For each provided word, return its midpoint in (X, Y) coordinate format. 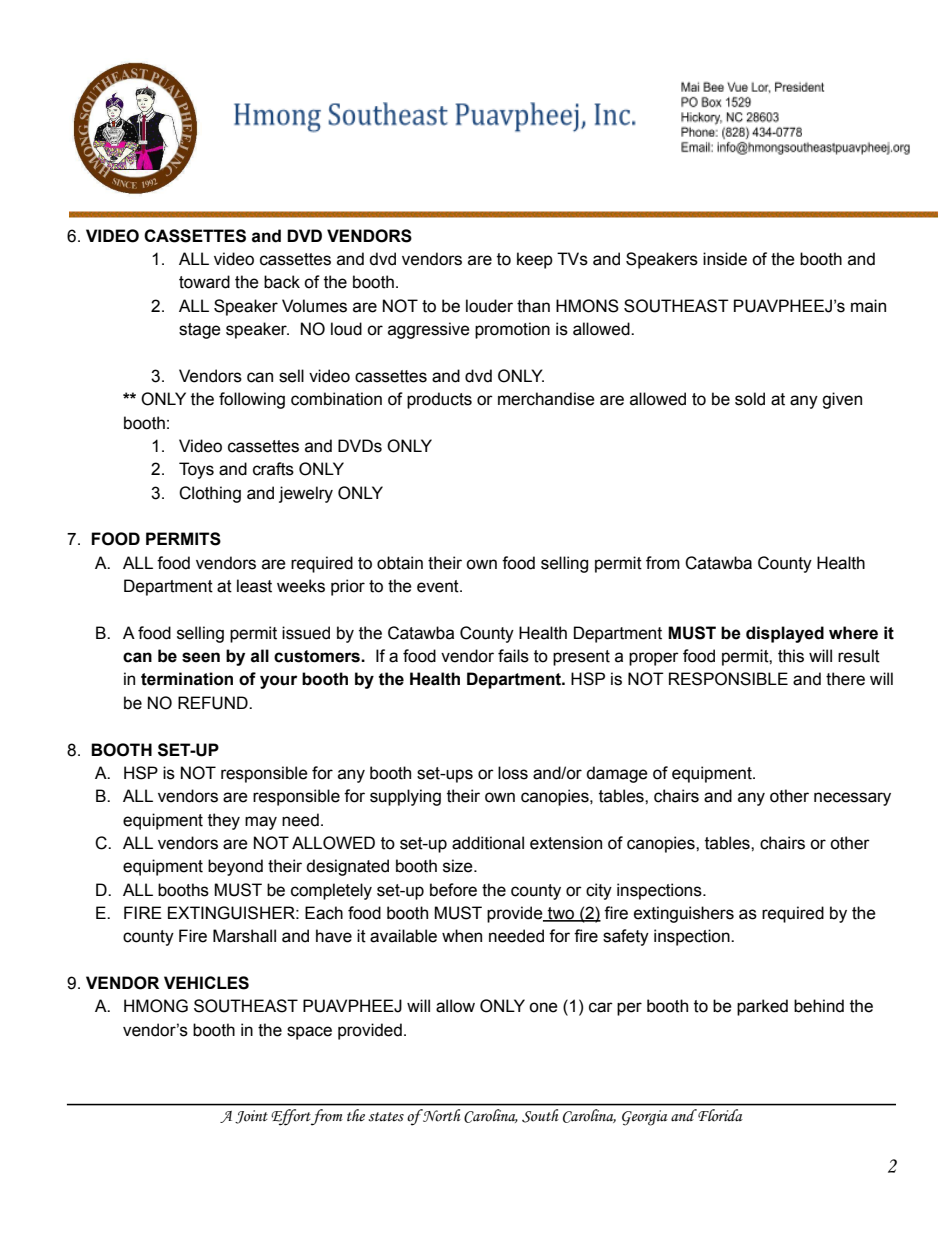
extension (566, 843)
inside (725, 259)
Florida (720, 1115)
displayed (785, 634)
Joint (251, 1117)
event (439, 586)
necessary (852, 799)
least (254, 586)
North (442, 1115)
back (282, 282)
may (261, 823)
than (533, 306)
